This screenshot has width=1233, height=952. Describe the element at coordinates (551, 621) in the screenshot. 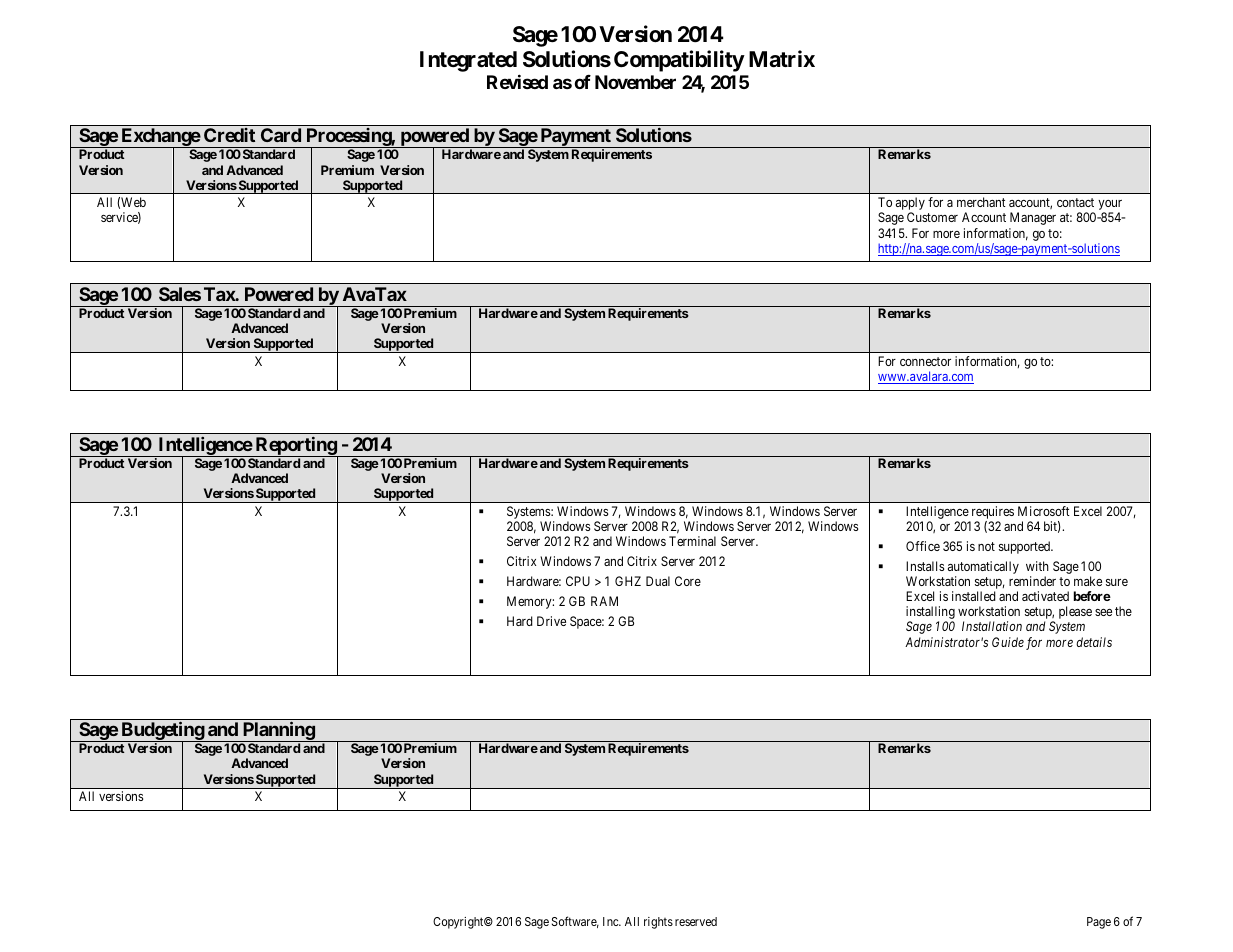

I see `Drive` at that location.
